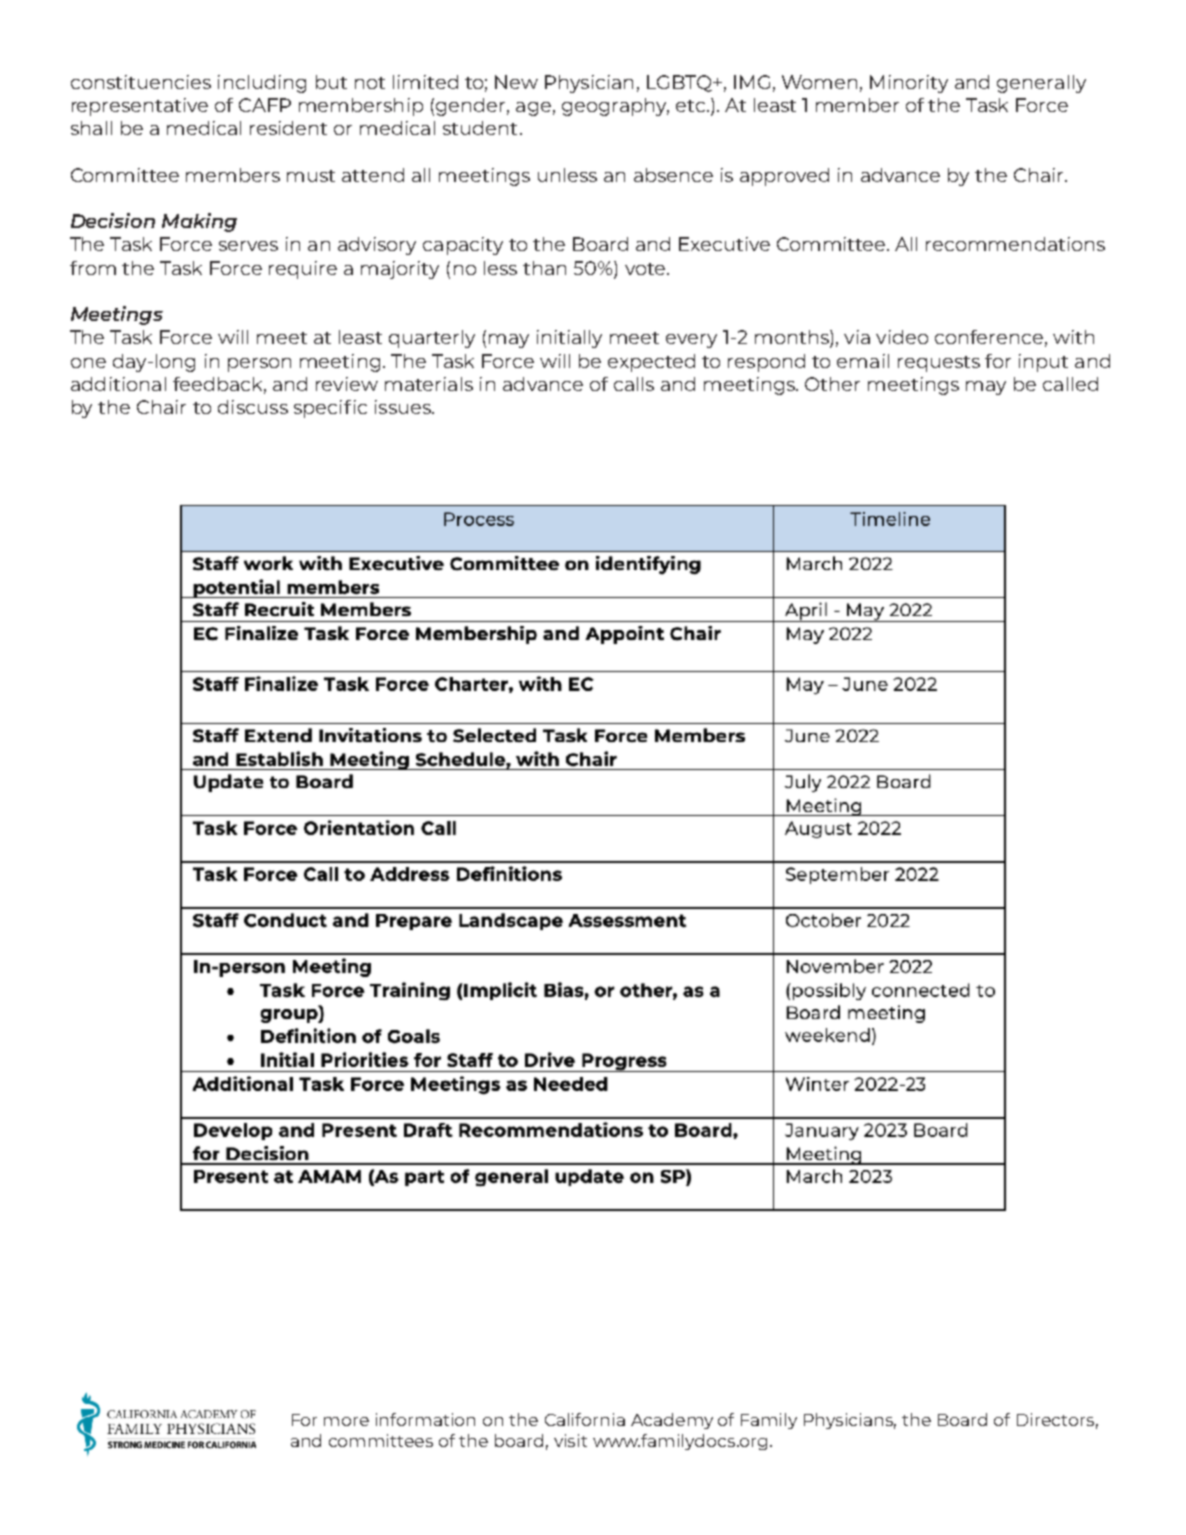  Describe the element at coordinates (425, 1419) in the screenshot. I see `information` at that location.
